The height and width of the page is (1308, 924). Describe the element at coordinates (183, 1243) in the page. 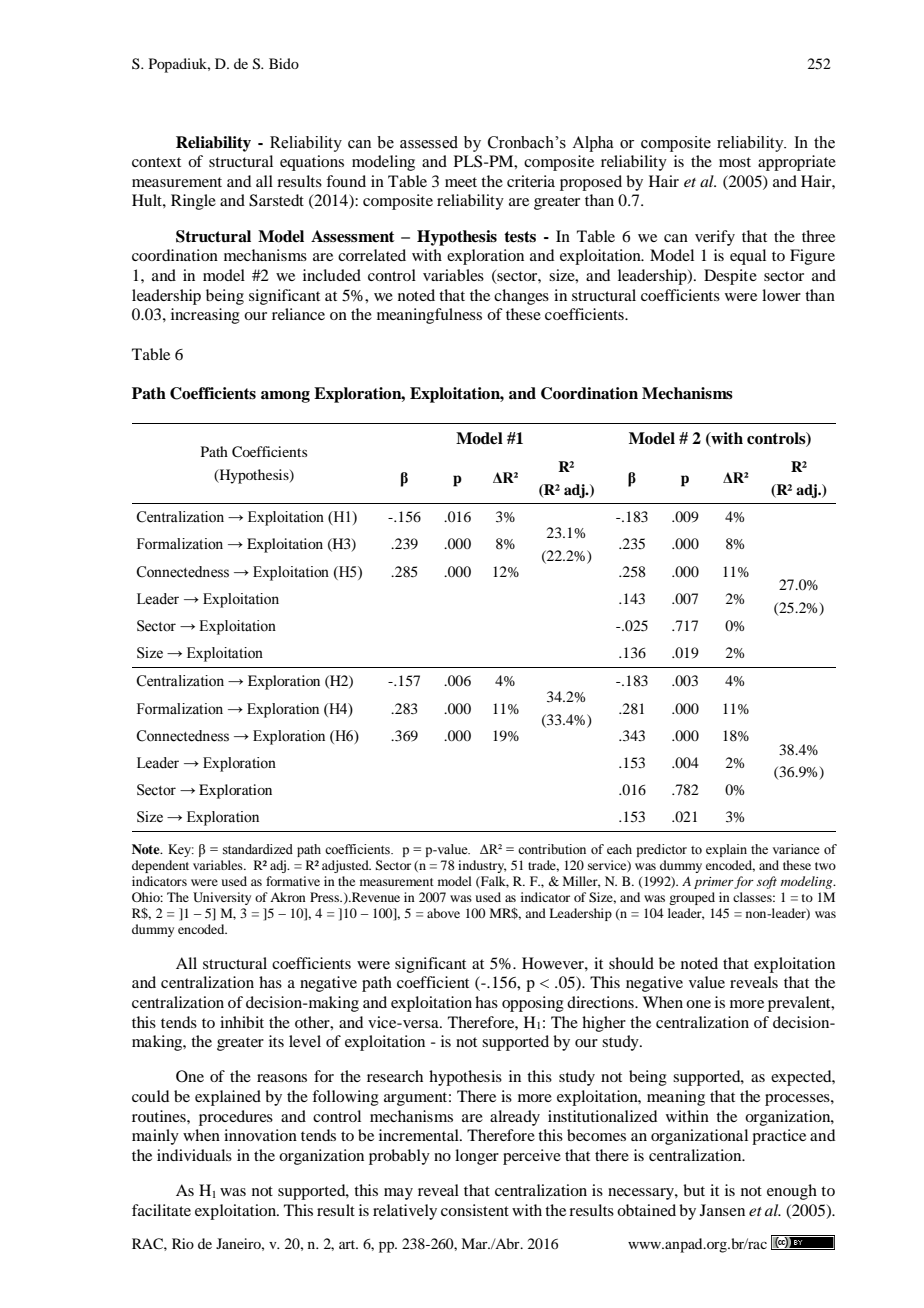

I see `Rio` at that location.
